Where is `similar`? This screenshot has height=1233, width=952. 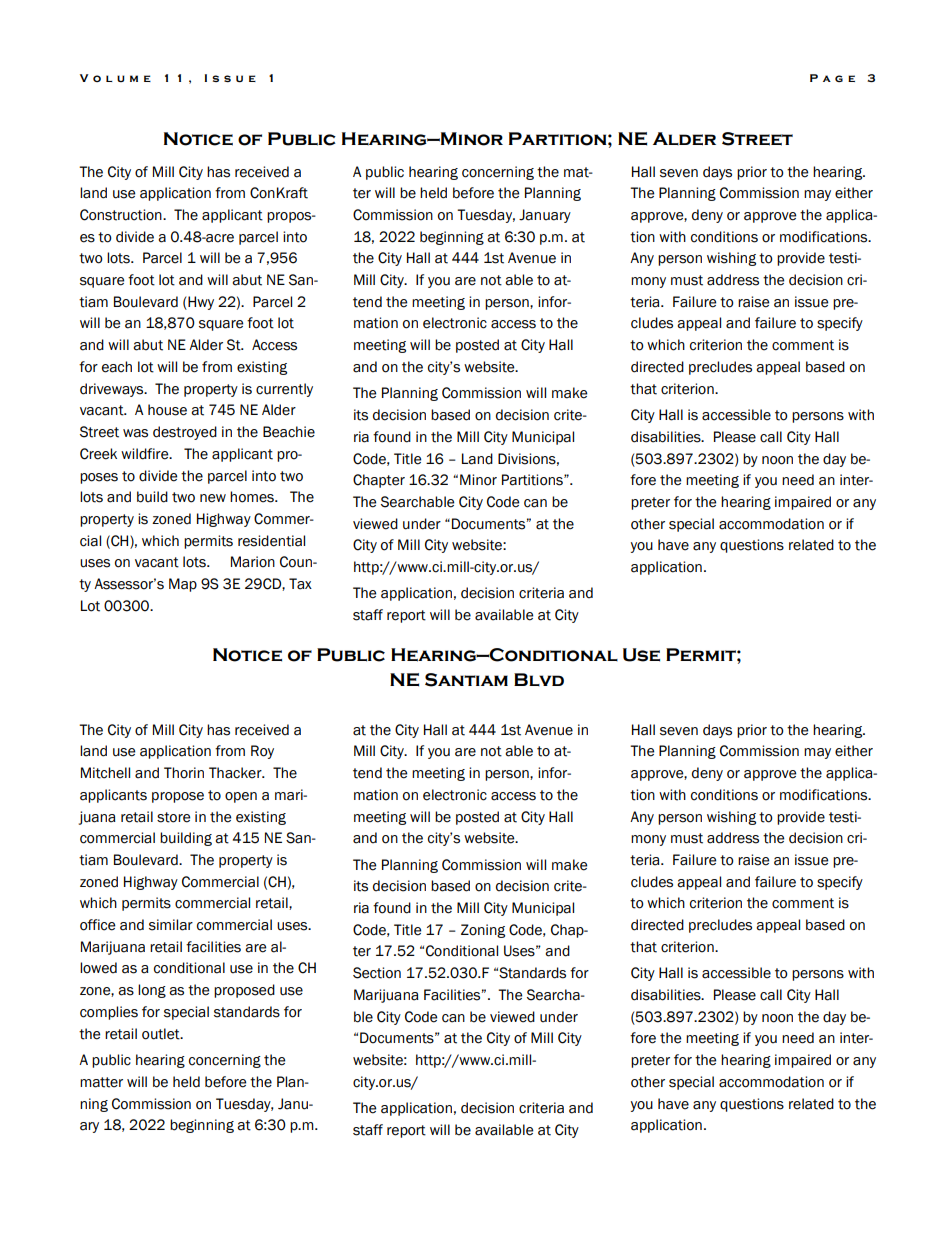
similar is located at coordinates (171, 925).
